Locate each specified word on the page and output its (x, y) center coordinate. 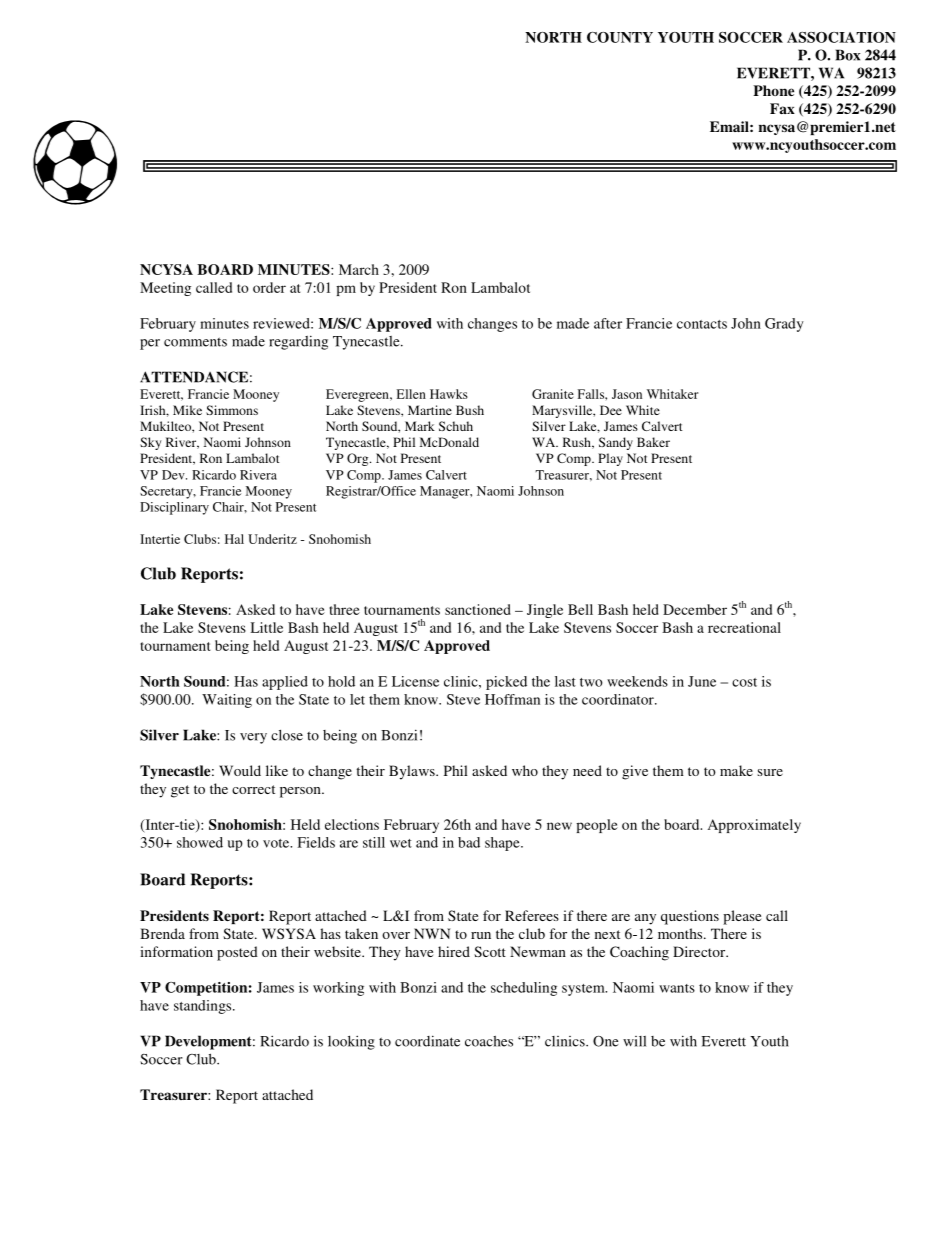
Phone (773, 90)
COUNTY (620, 37)
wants (677, 988)
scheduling (524, 989)
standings (204, 1007)
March (359, 269)
